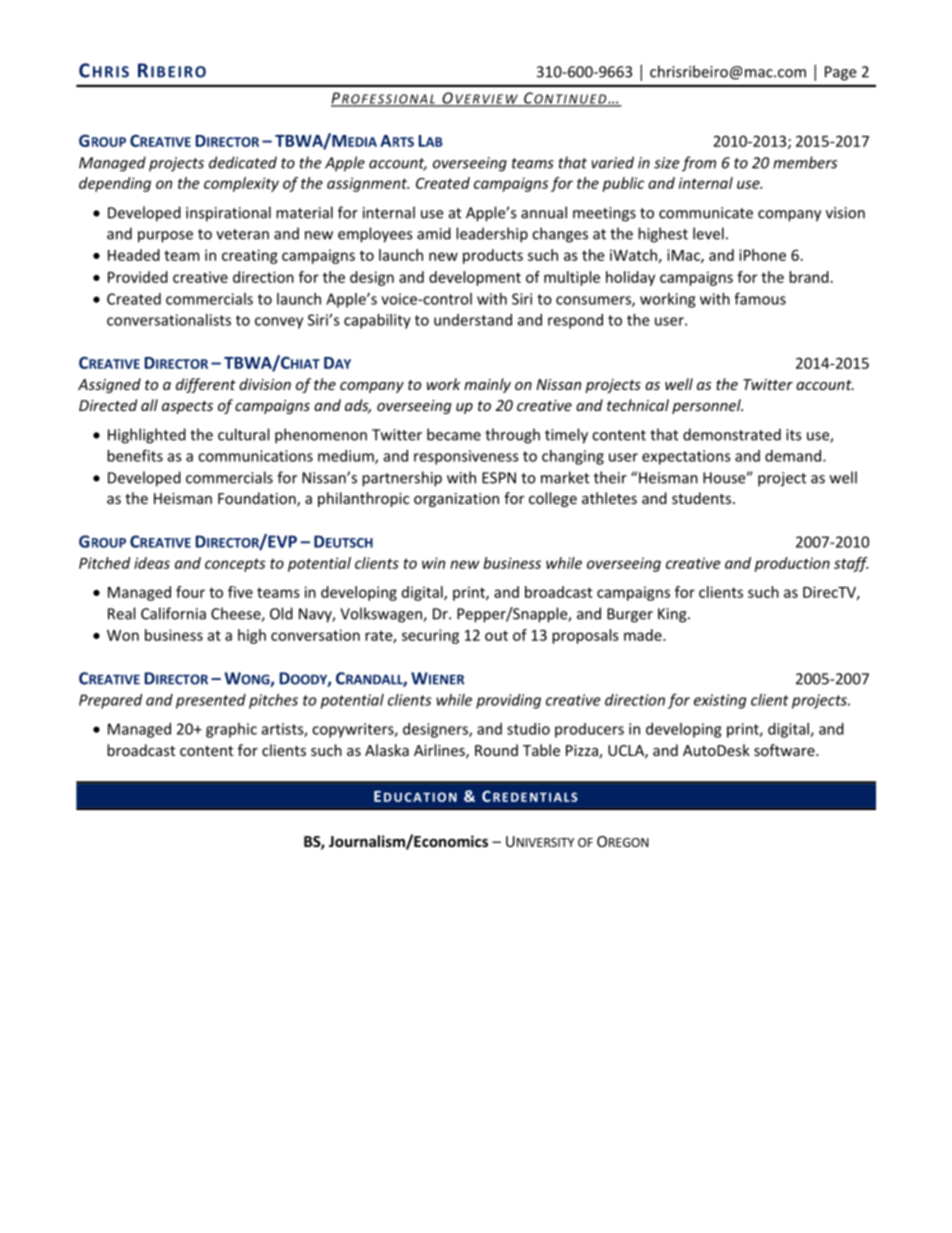  What do you see at coordinates (231, 730) in the document?
I see `graphic` at bounding box center [231, 730].
